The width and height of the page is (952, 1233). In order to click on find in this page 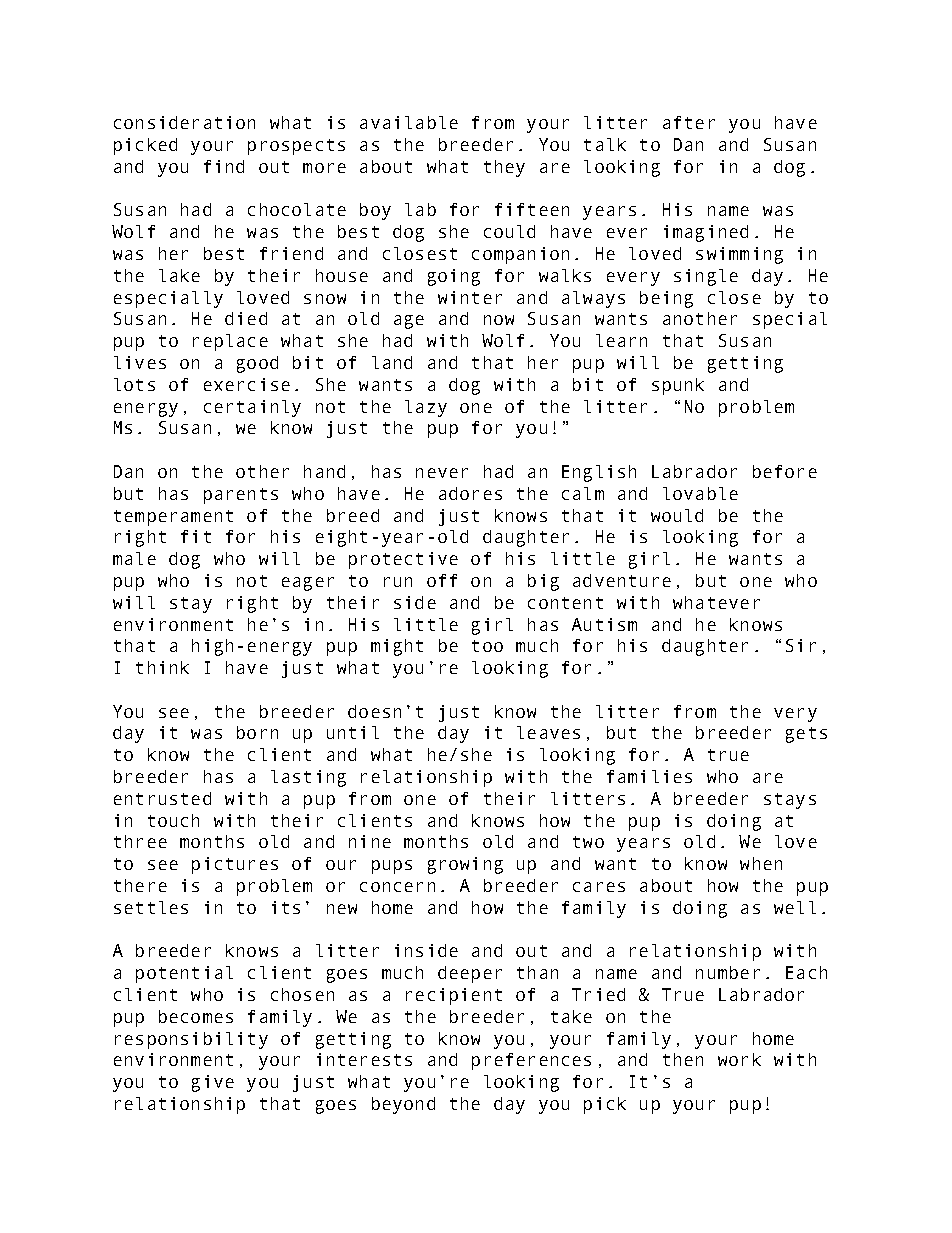, I will do `click(224, 166)`.
